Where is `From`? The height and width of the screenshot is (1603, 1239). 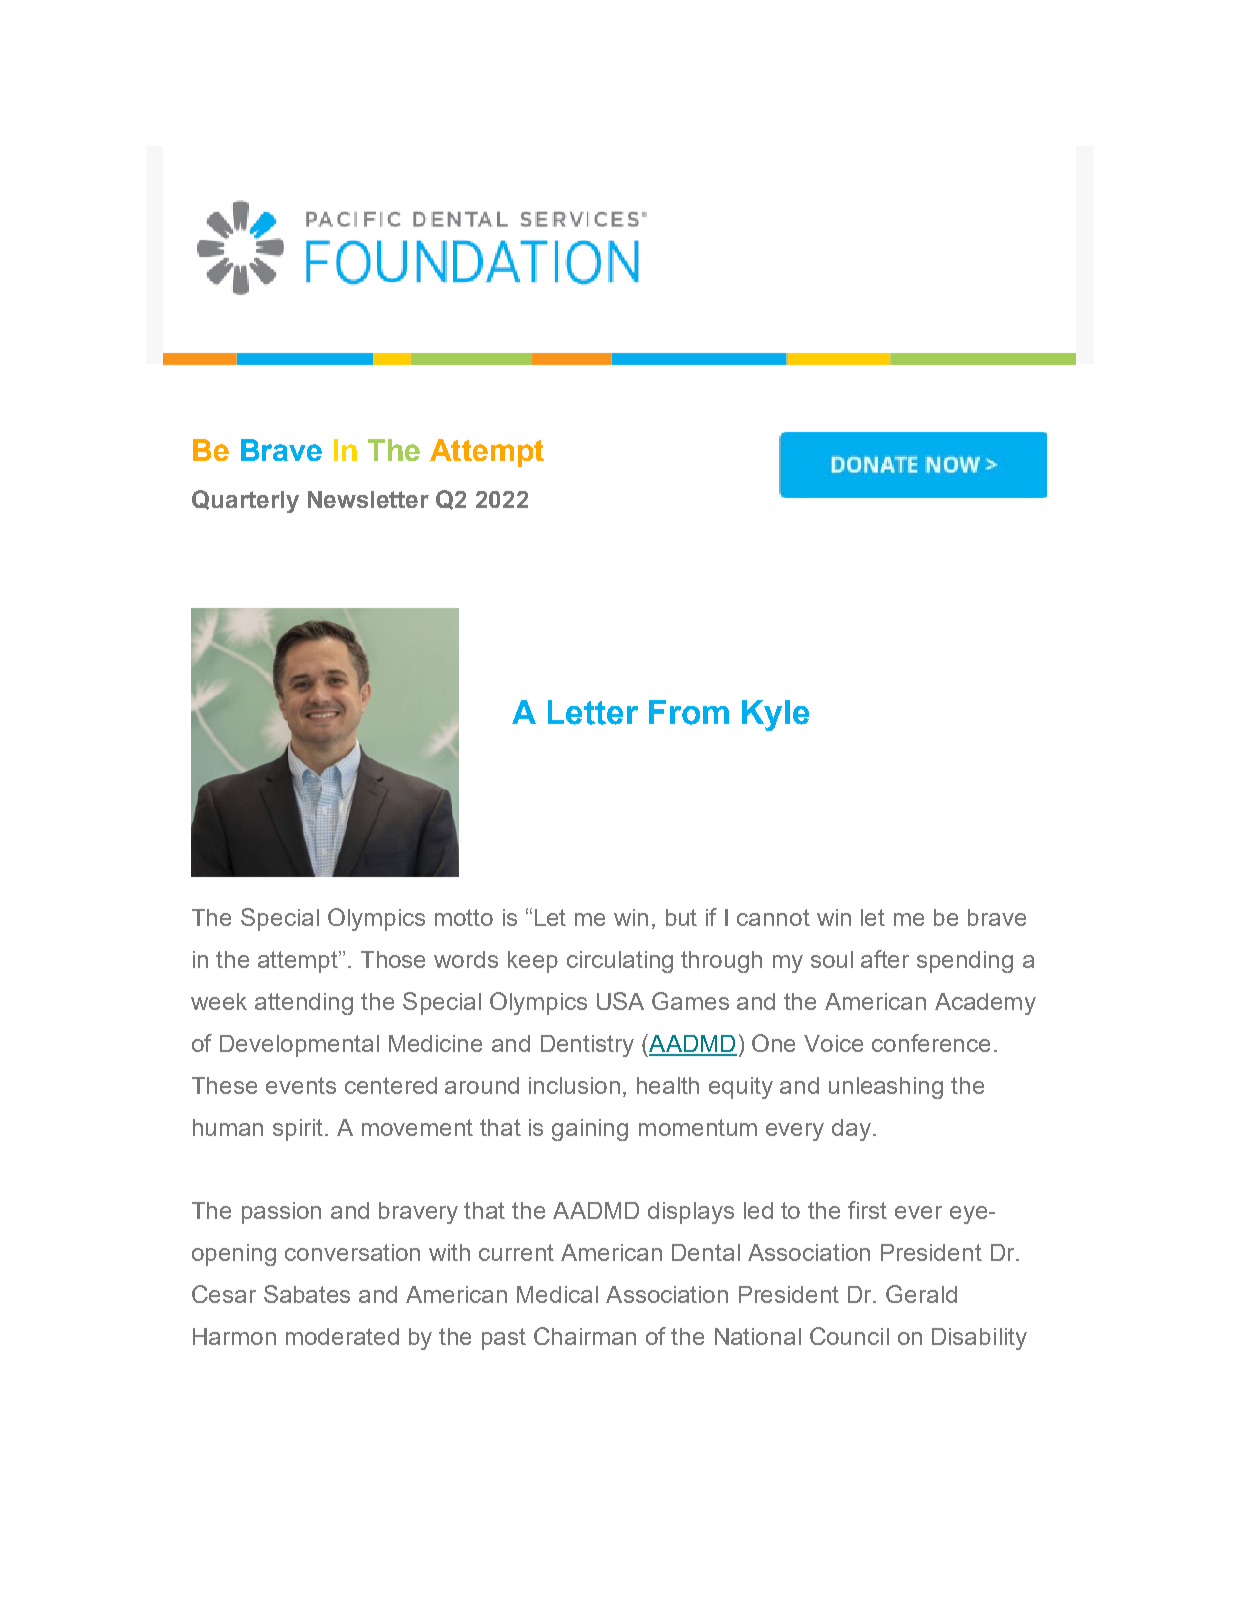 From is located at coordinates (689, 712).
